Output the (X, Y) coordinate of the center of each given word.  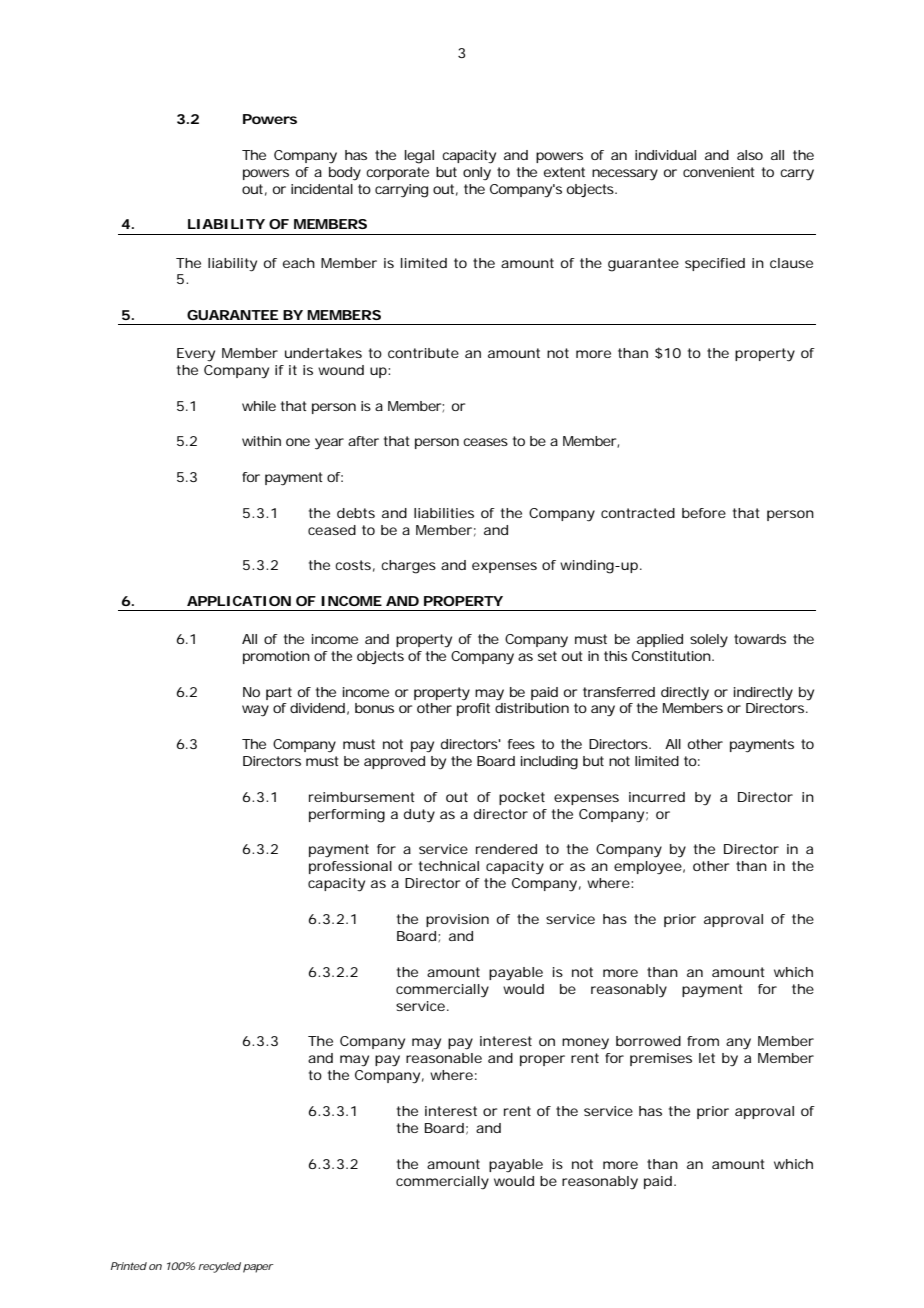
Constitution (673, 656)
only (477, 174)
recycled (219, 1267)
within (261, 441)
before (704, 513)
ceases (485, 442)
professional (350, 867)
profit (473, 709)
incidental (322, 189)
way (255, 711)
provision (457, 920)
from (703, 1041)
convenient (719, 172)
